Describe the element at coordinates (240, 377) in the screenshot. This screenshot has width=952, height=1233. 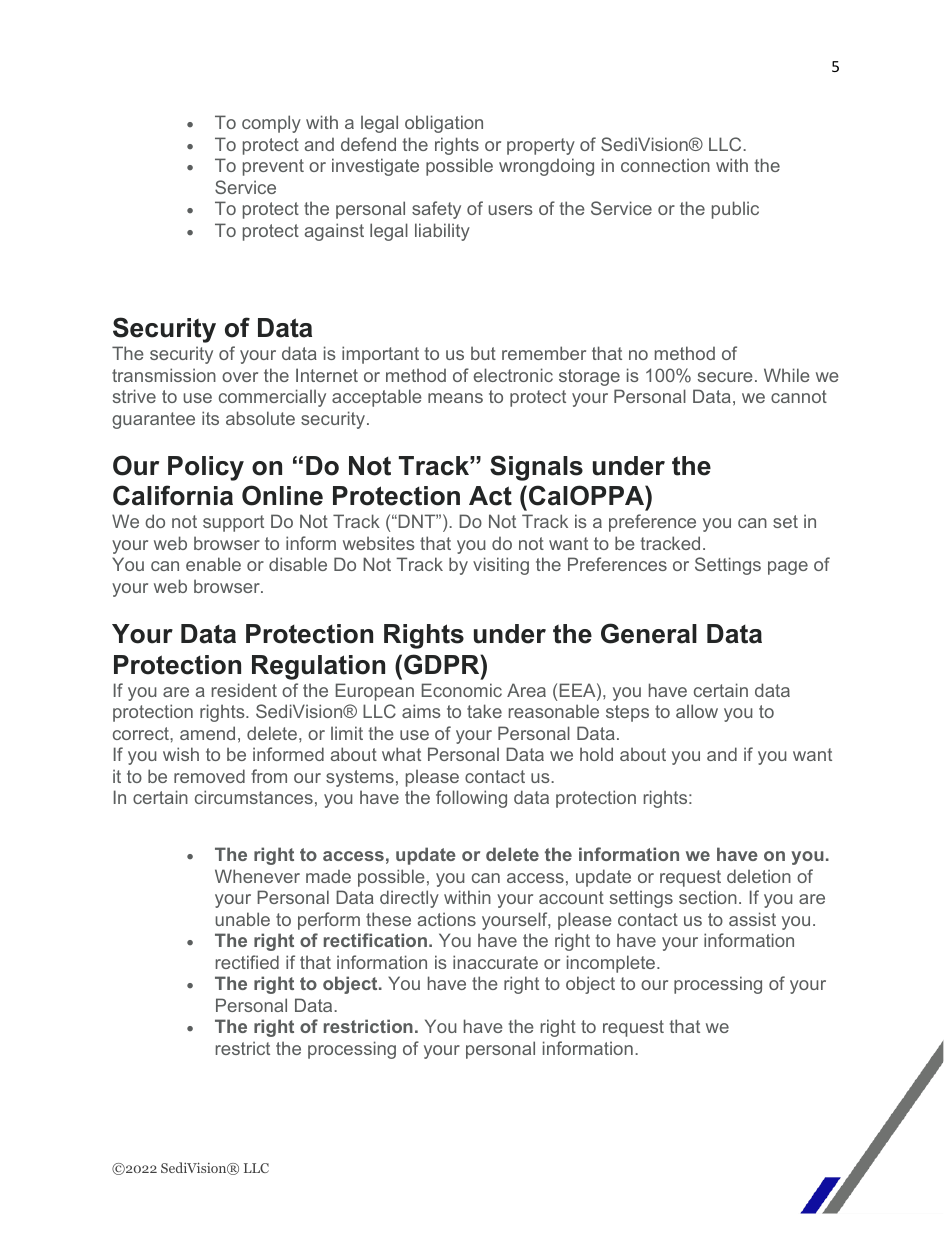
I see `over` at that location.
